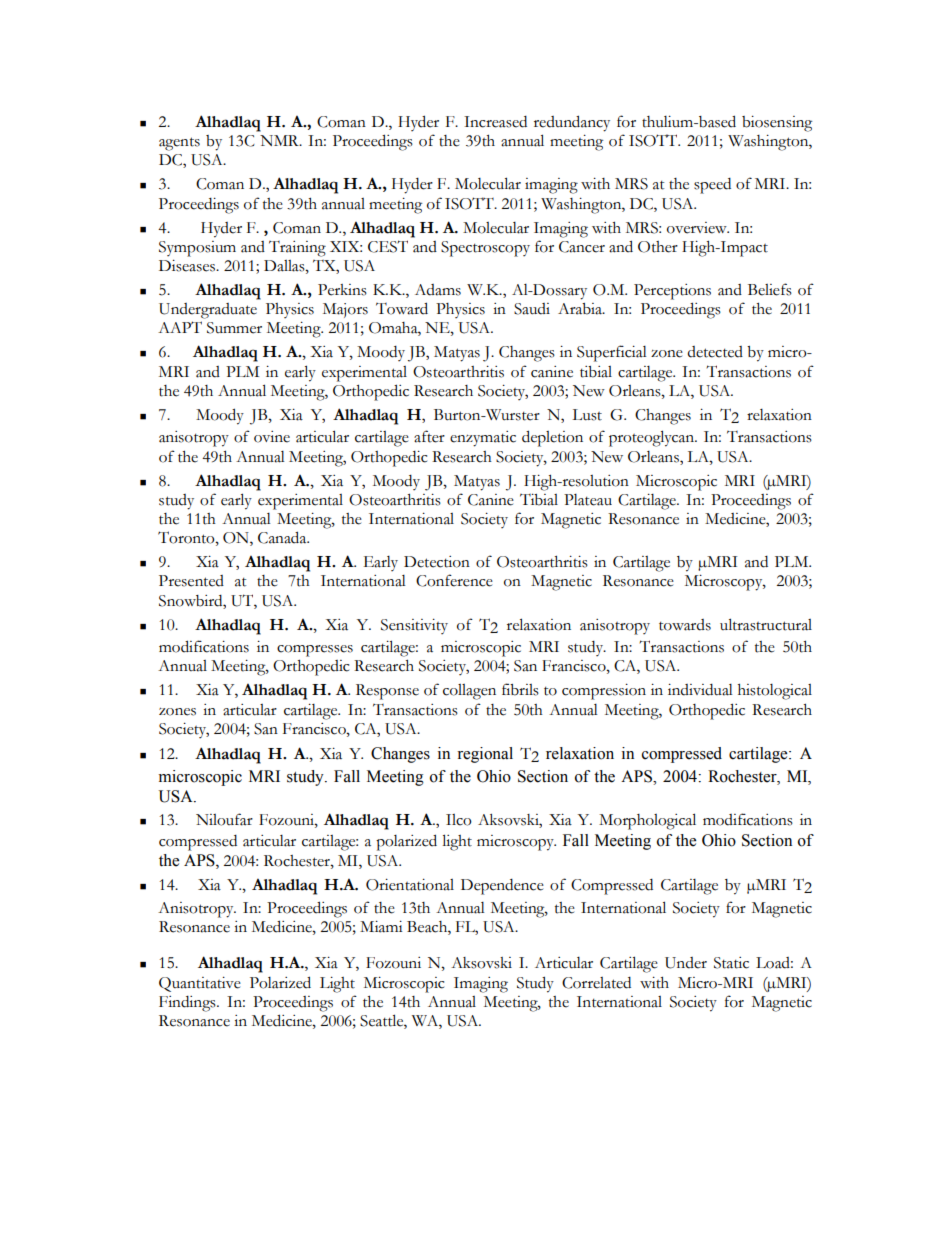 The height and width of the page is (1233, 952). Describe the element at coordinates (454, 580) in the page. I see `Conference` at that location.
